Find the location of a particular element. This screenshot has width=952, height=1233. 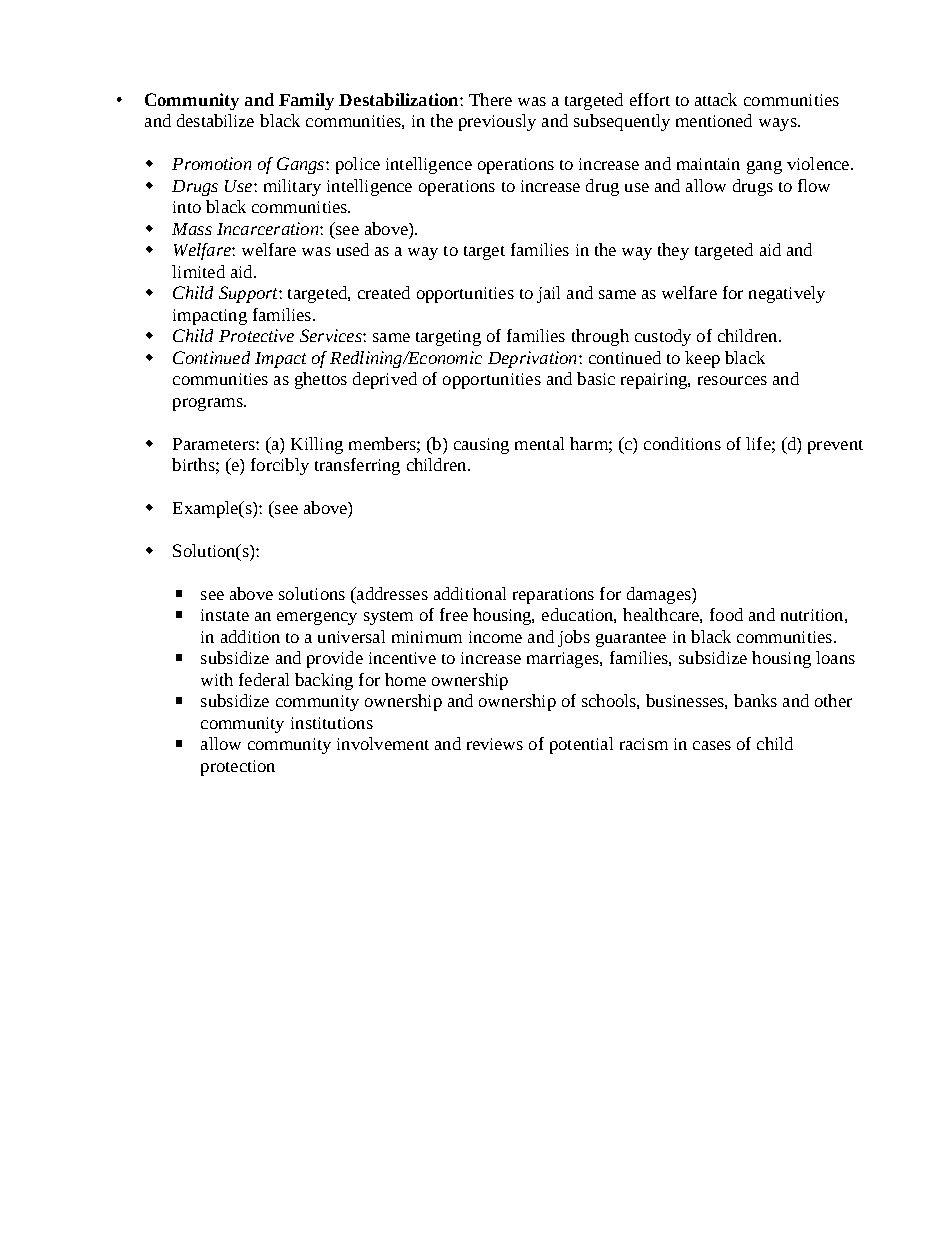

income is located at coordinates (495, 637).
